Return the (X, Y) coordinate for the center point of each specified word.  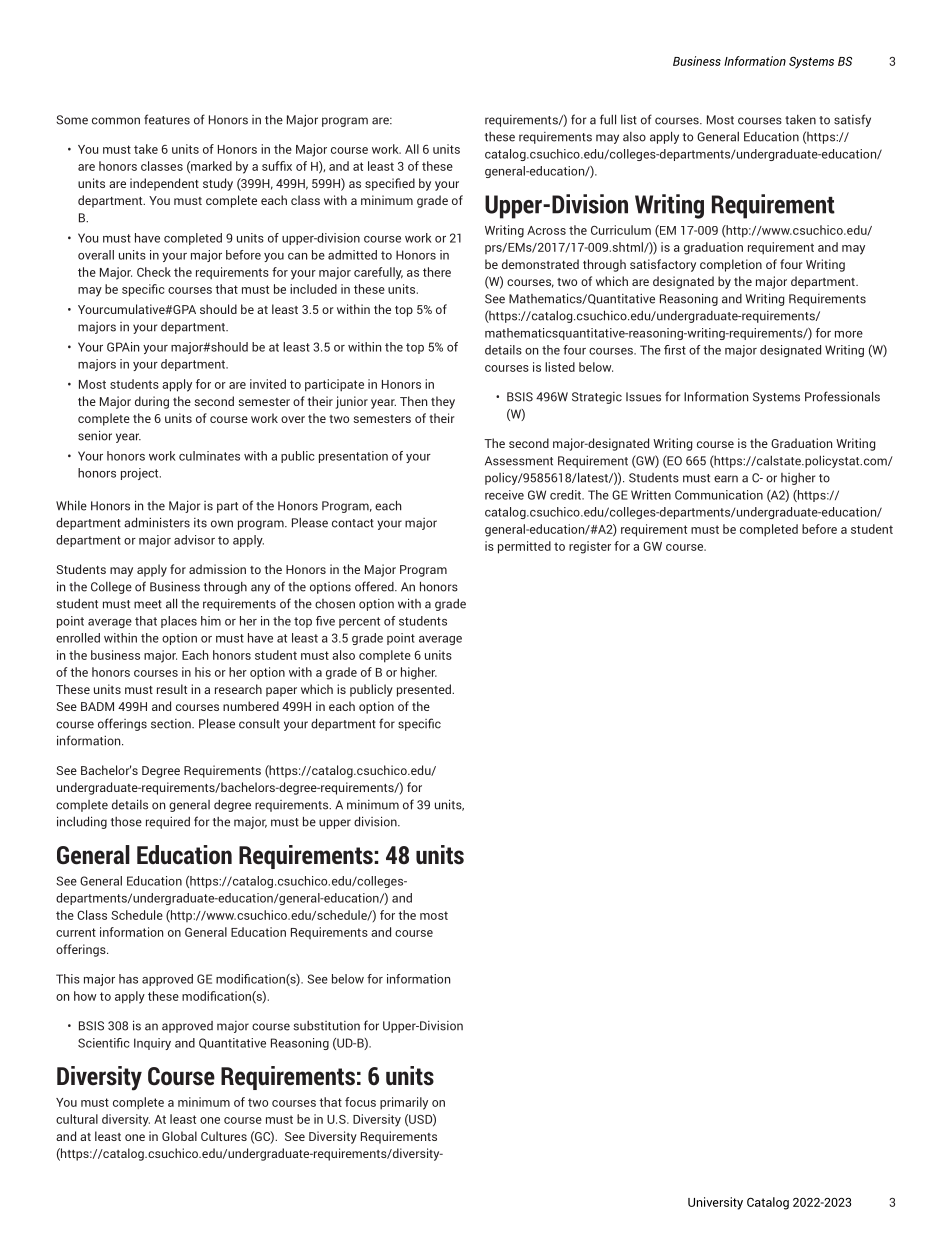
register (590, 547)
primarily (404, 1103)
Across (546, 230)
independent (164, 184)
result (172, 689)
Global (179, 1136)
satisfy (852, 120)
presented (425, 690)
